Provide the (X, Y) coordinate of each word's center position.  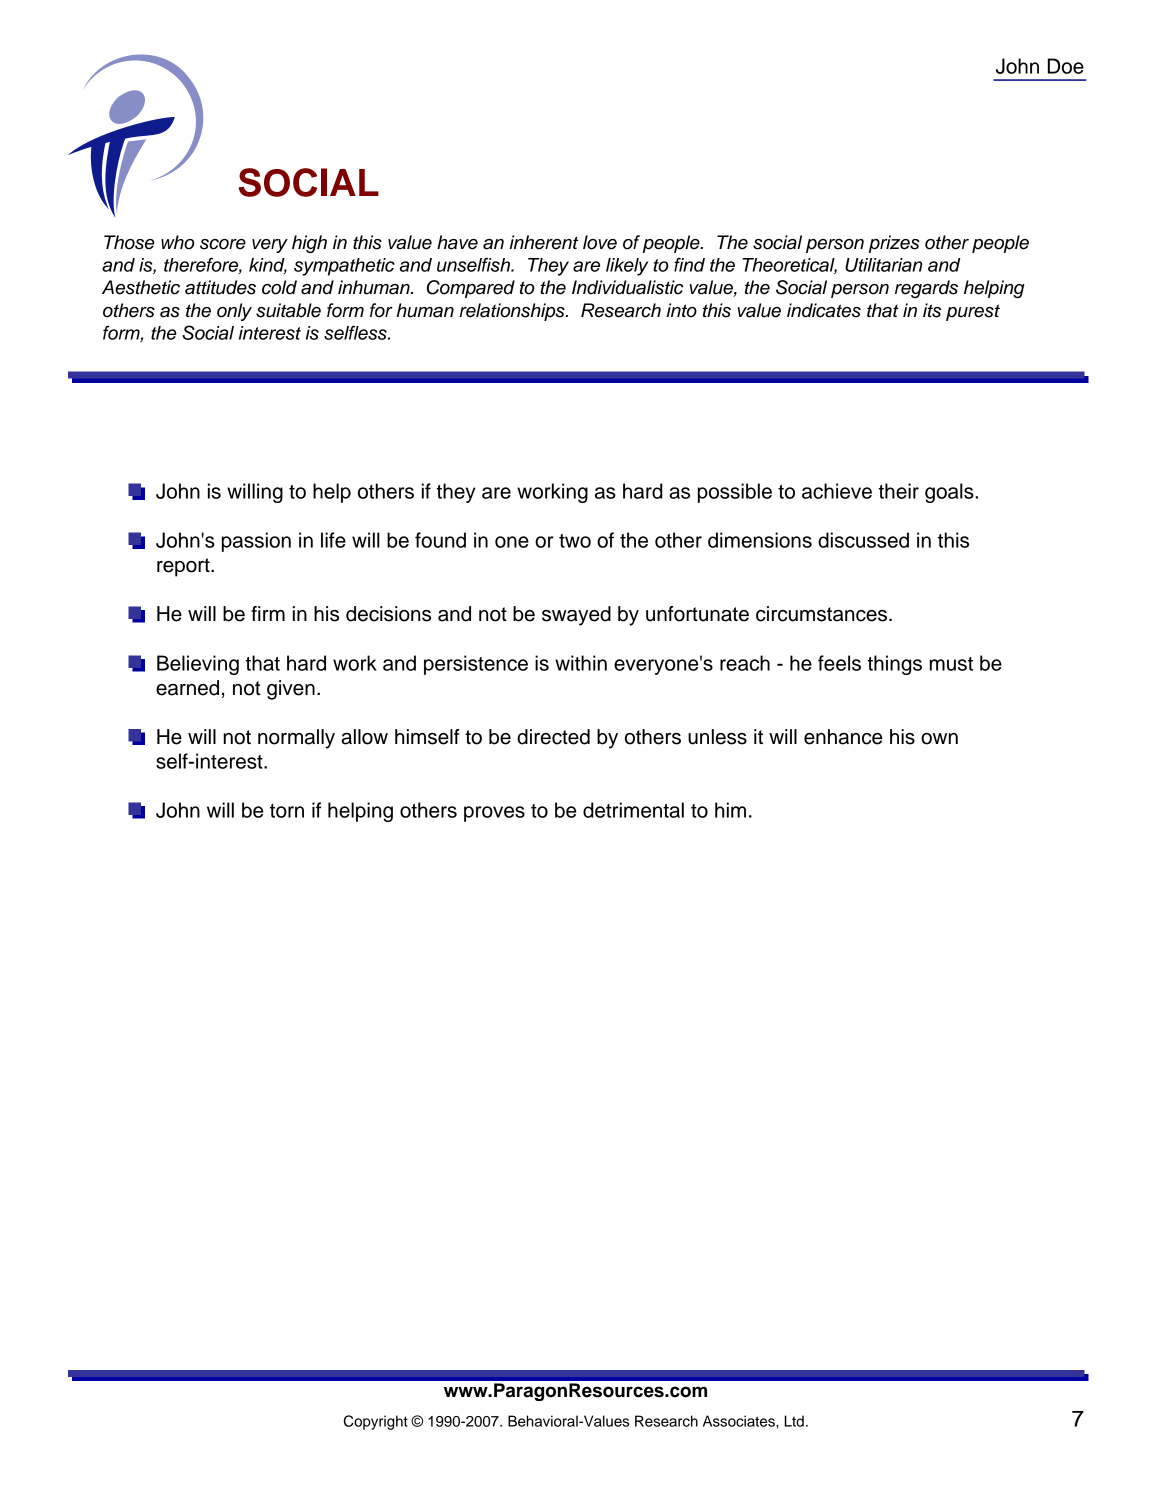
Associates (740, 1421)
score (223, 244)
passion (256, 542)
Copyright (376, 1422)
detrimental (633, 810)
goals (950, 493)
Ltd (794, 1421)
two (575, 541)
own (939, 739)
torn (287, 811)
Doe (1066, 66)
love (600, 242)
